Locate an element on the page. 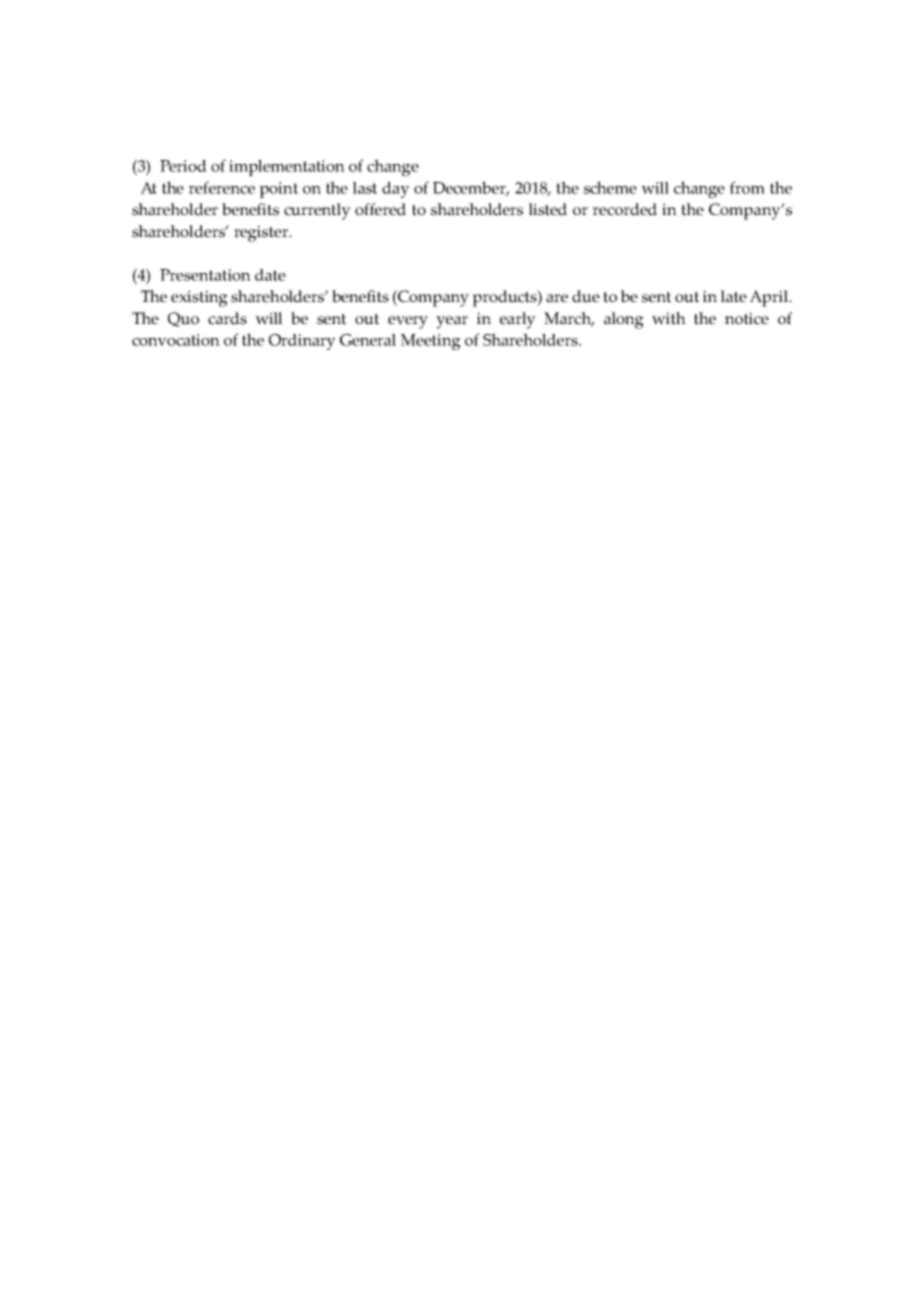 The width and height of the page is (924, 1308). late is located at coordinates (734, 296).
